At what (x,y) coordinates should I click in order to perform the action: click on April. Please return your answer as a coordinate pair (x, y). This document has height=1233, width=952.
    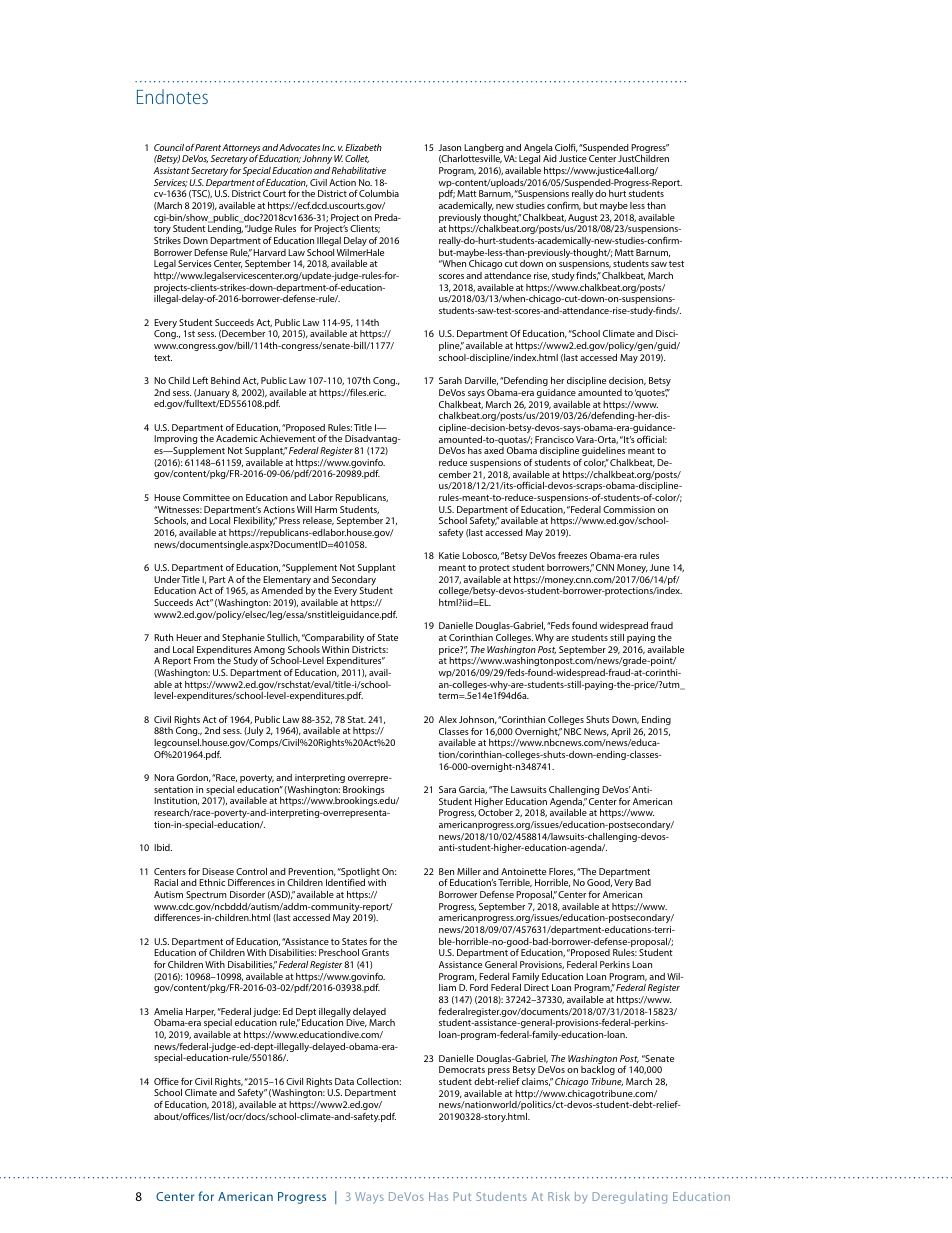
    Looking at the image, I should click on (620, 732).
